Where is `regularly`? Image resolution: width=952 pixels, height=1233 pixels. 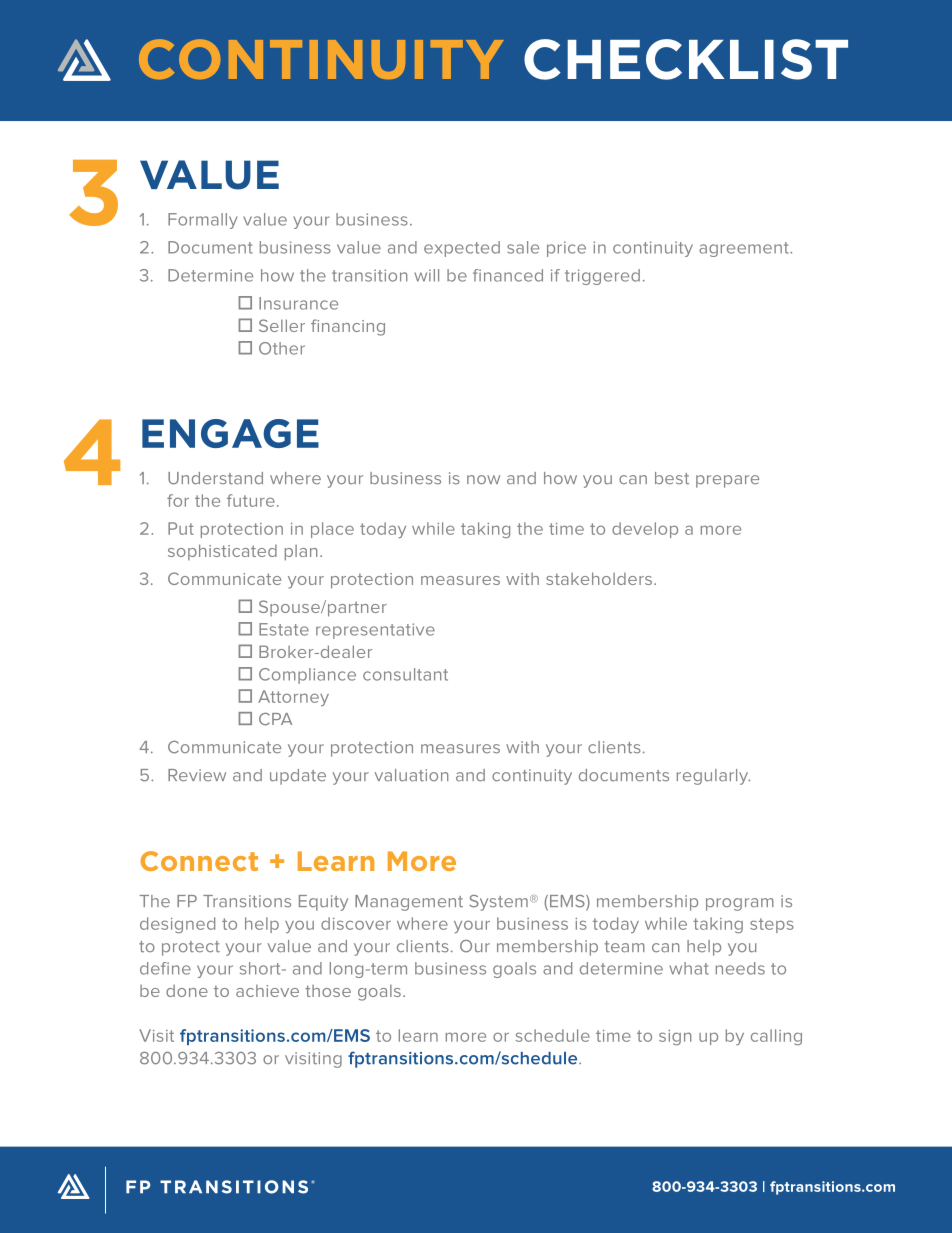 regularly is located at coordinates (713, 777).
